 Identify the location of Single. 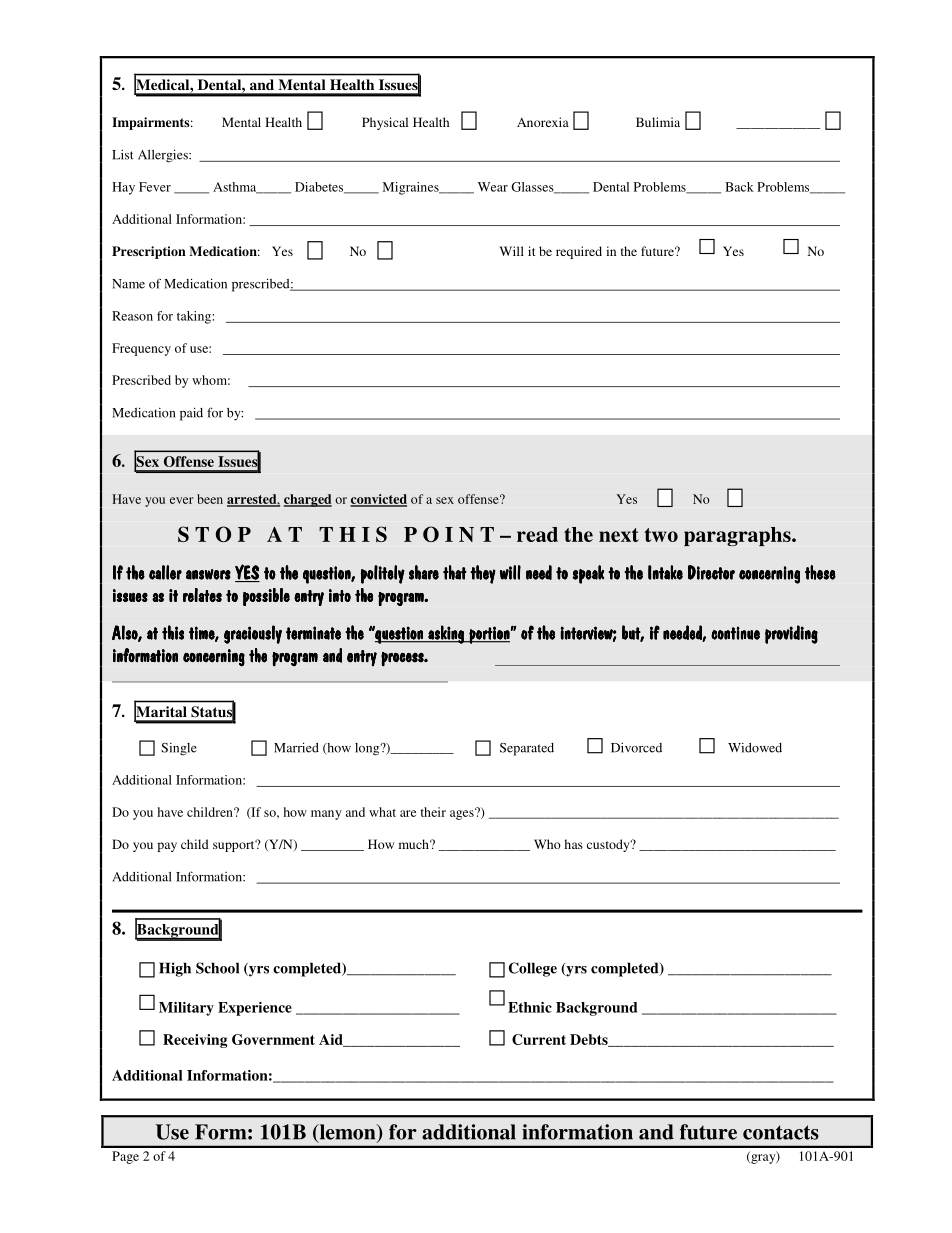
(179, 749).
